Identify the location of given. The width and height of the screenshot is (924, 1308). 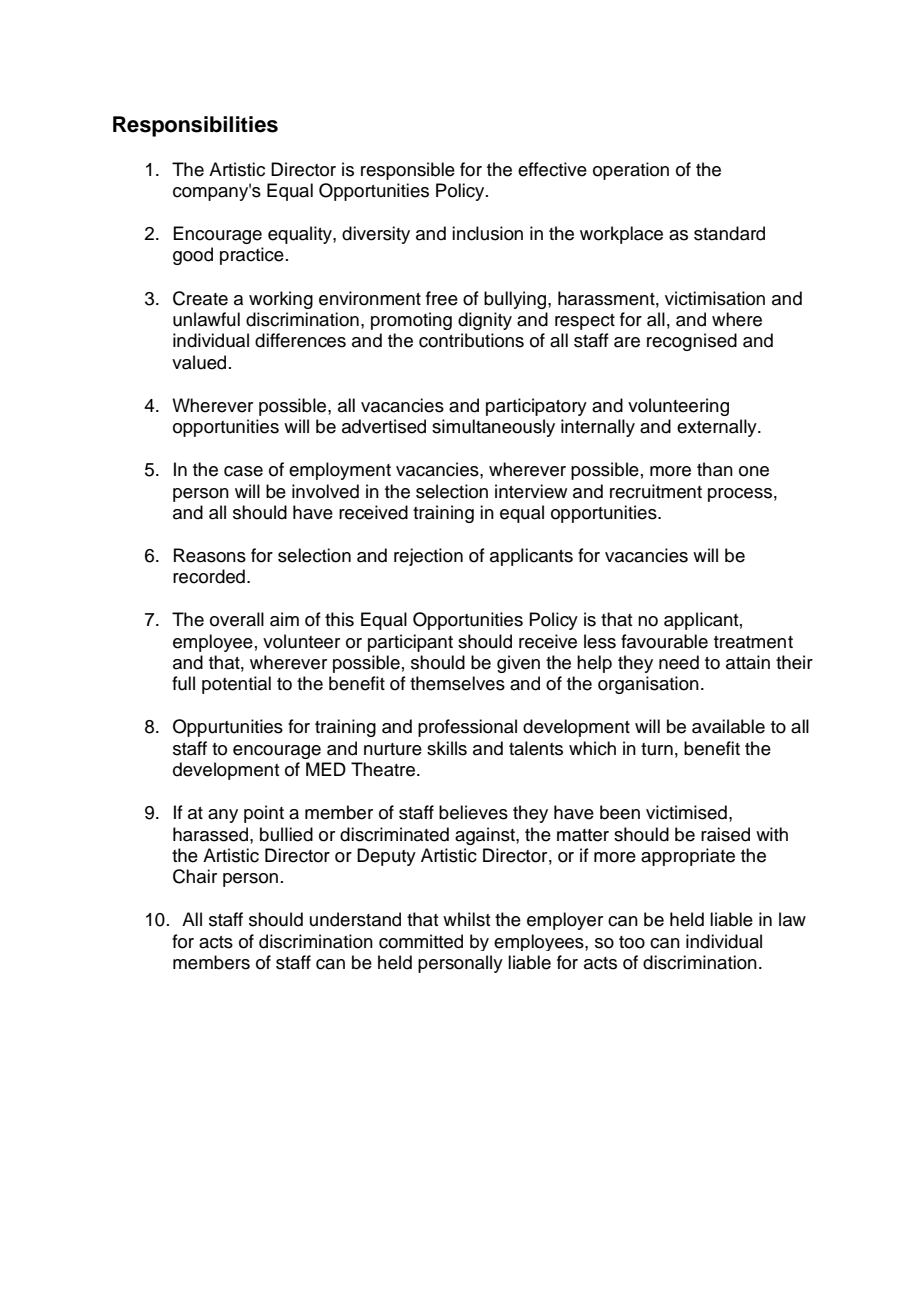
(518, 664).
